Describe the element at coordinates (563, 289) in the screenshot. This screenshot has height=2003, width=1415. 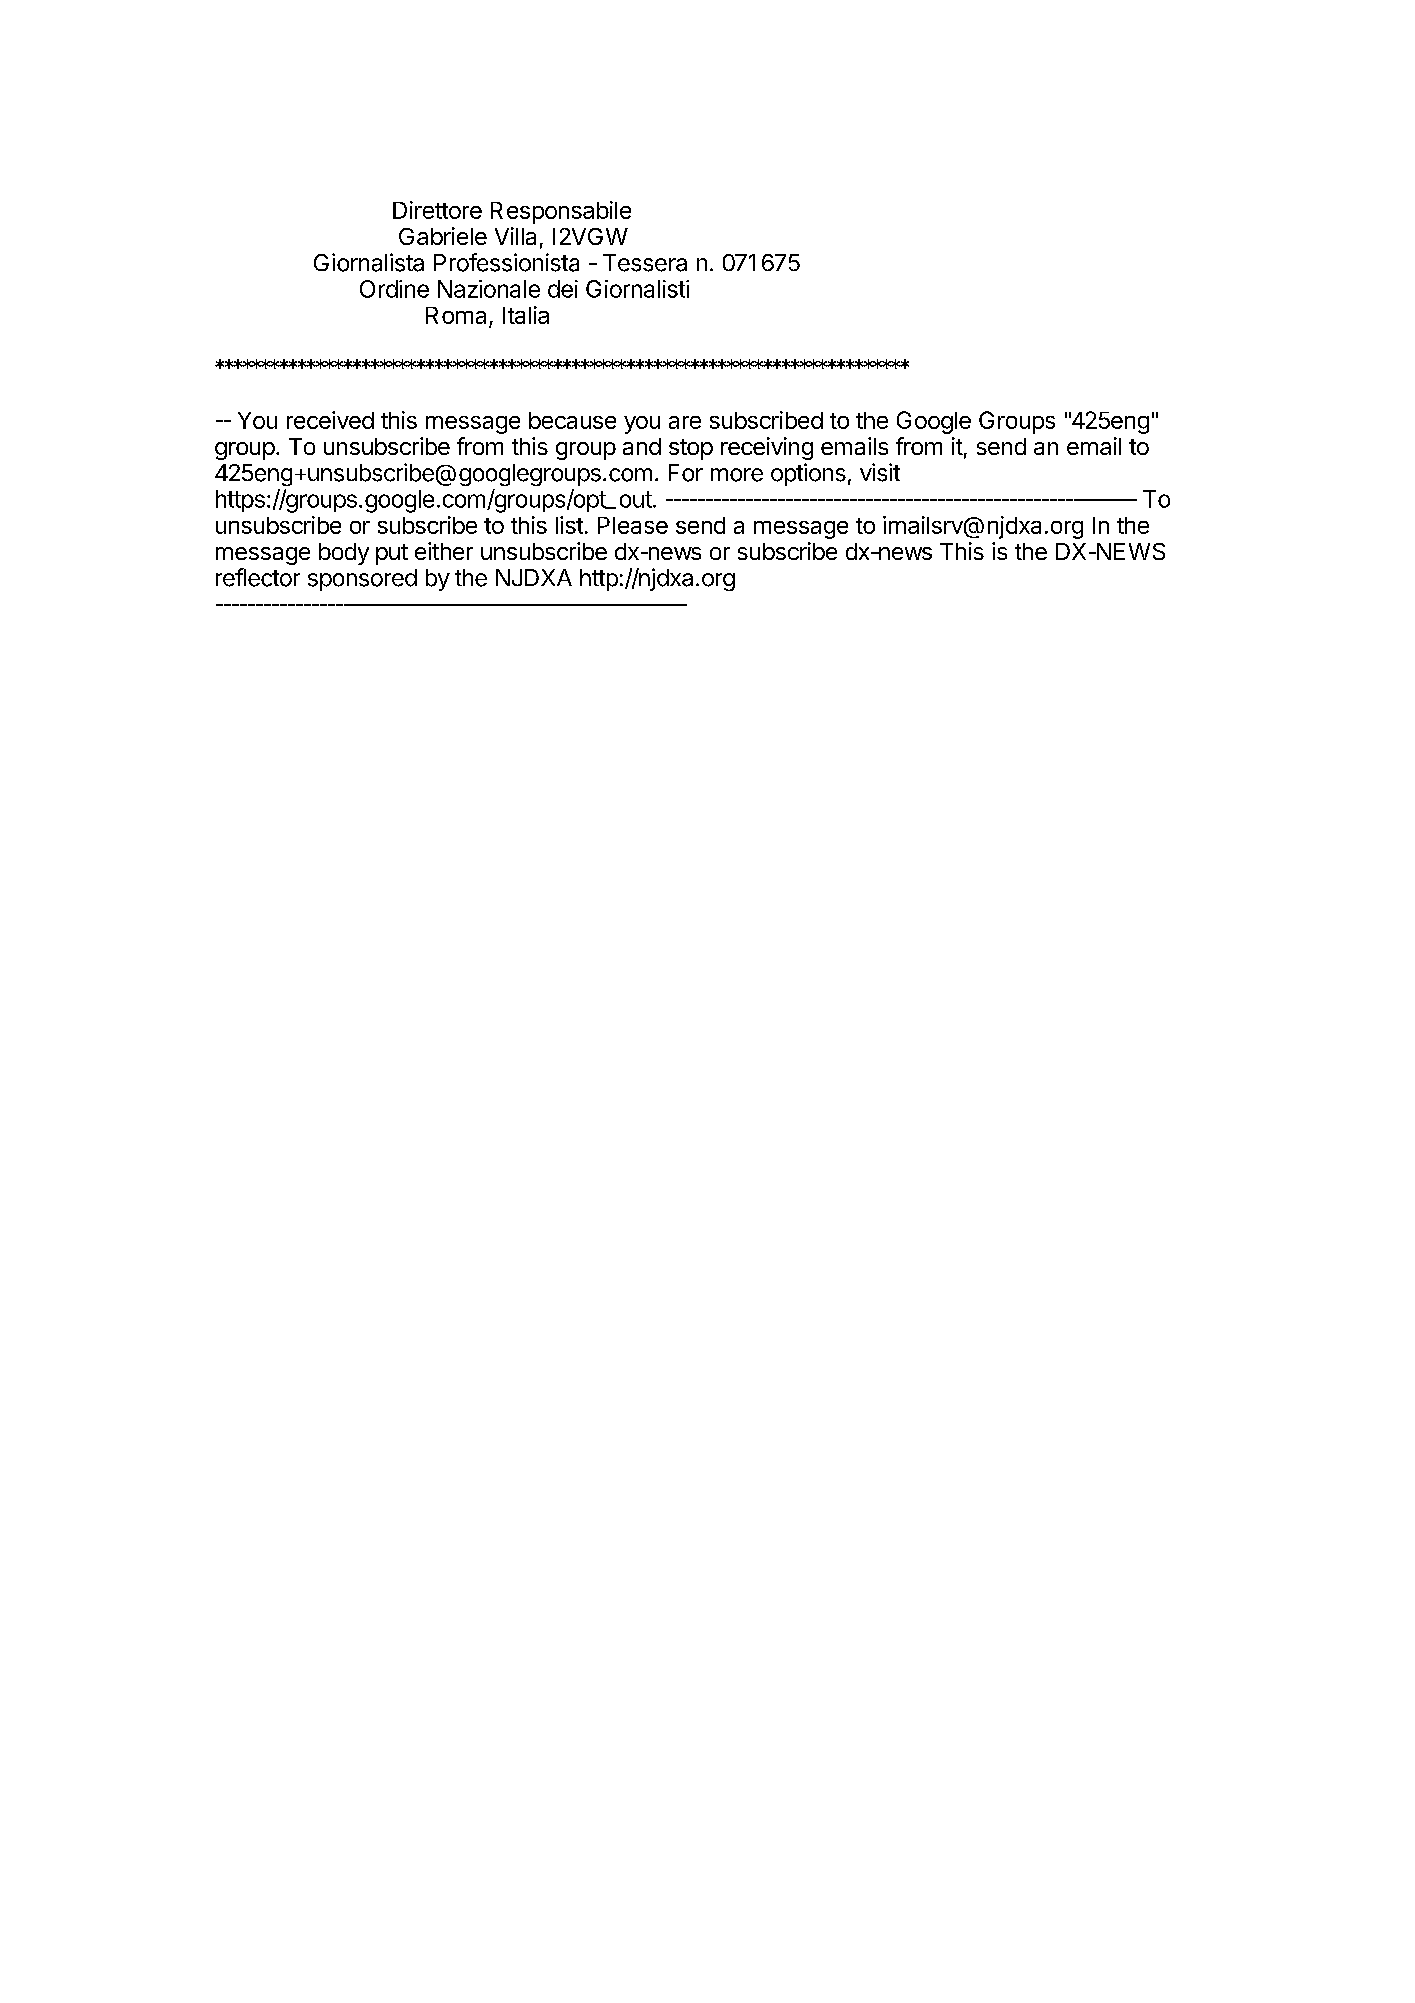
I see `dei` at that location.
